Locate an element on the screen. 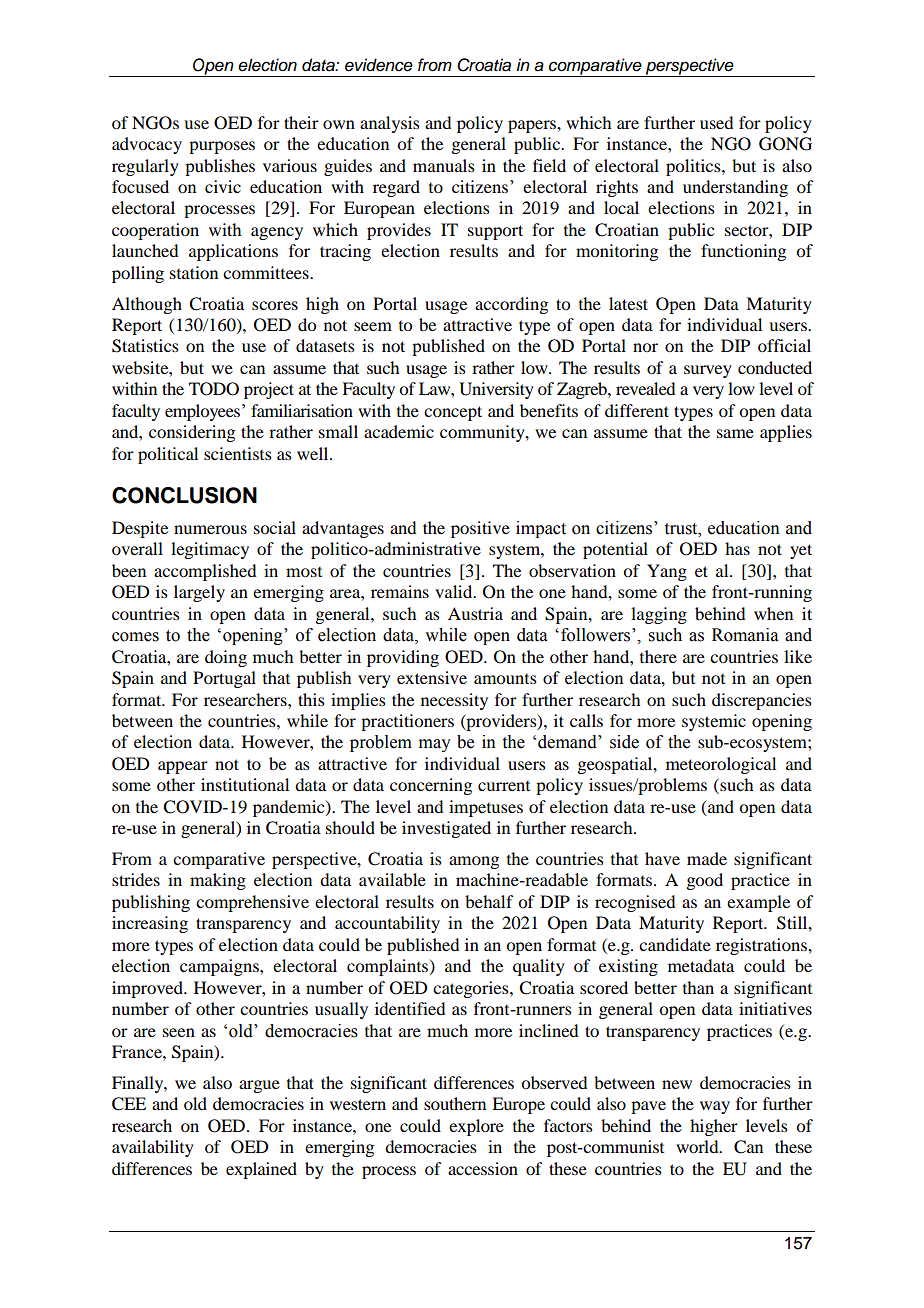 This screenshot has height=1308, width=924. Romania is located at coordinates (745, 635).
